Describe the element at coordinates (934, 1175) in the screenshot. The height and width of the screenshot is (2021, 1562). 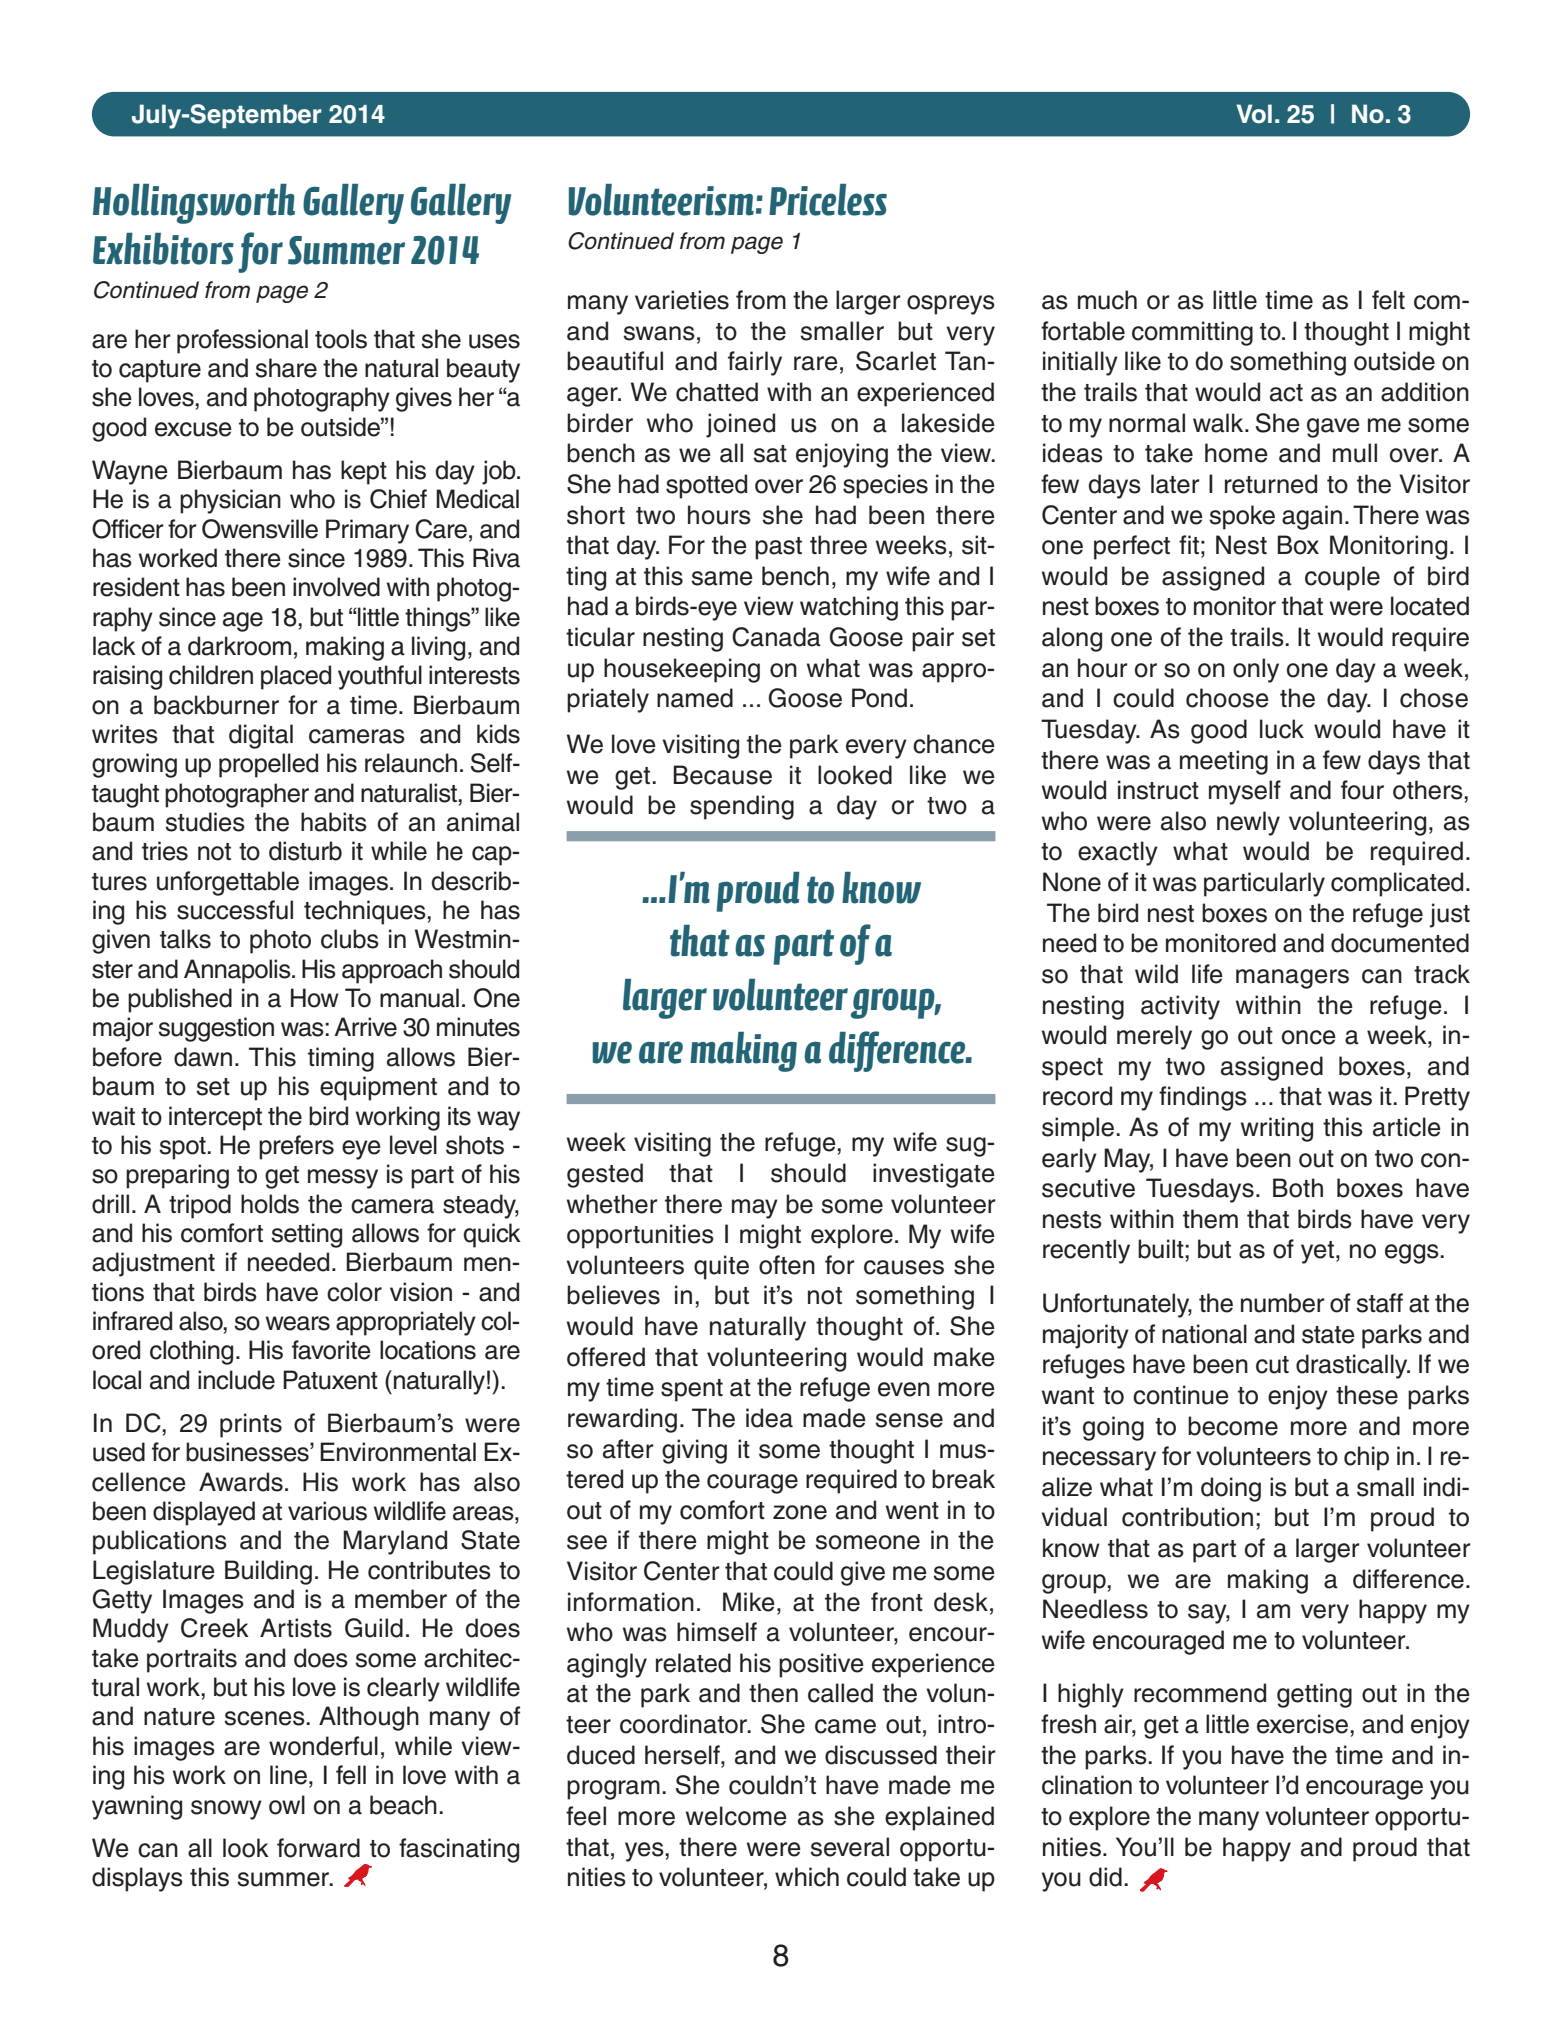
I see `investigate` at that location.
